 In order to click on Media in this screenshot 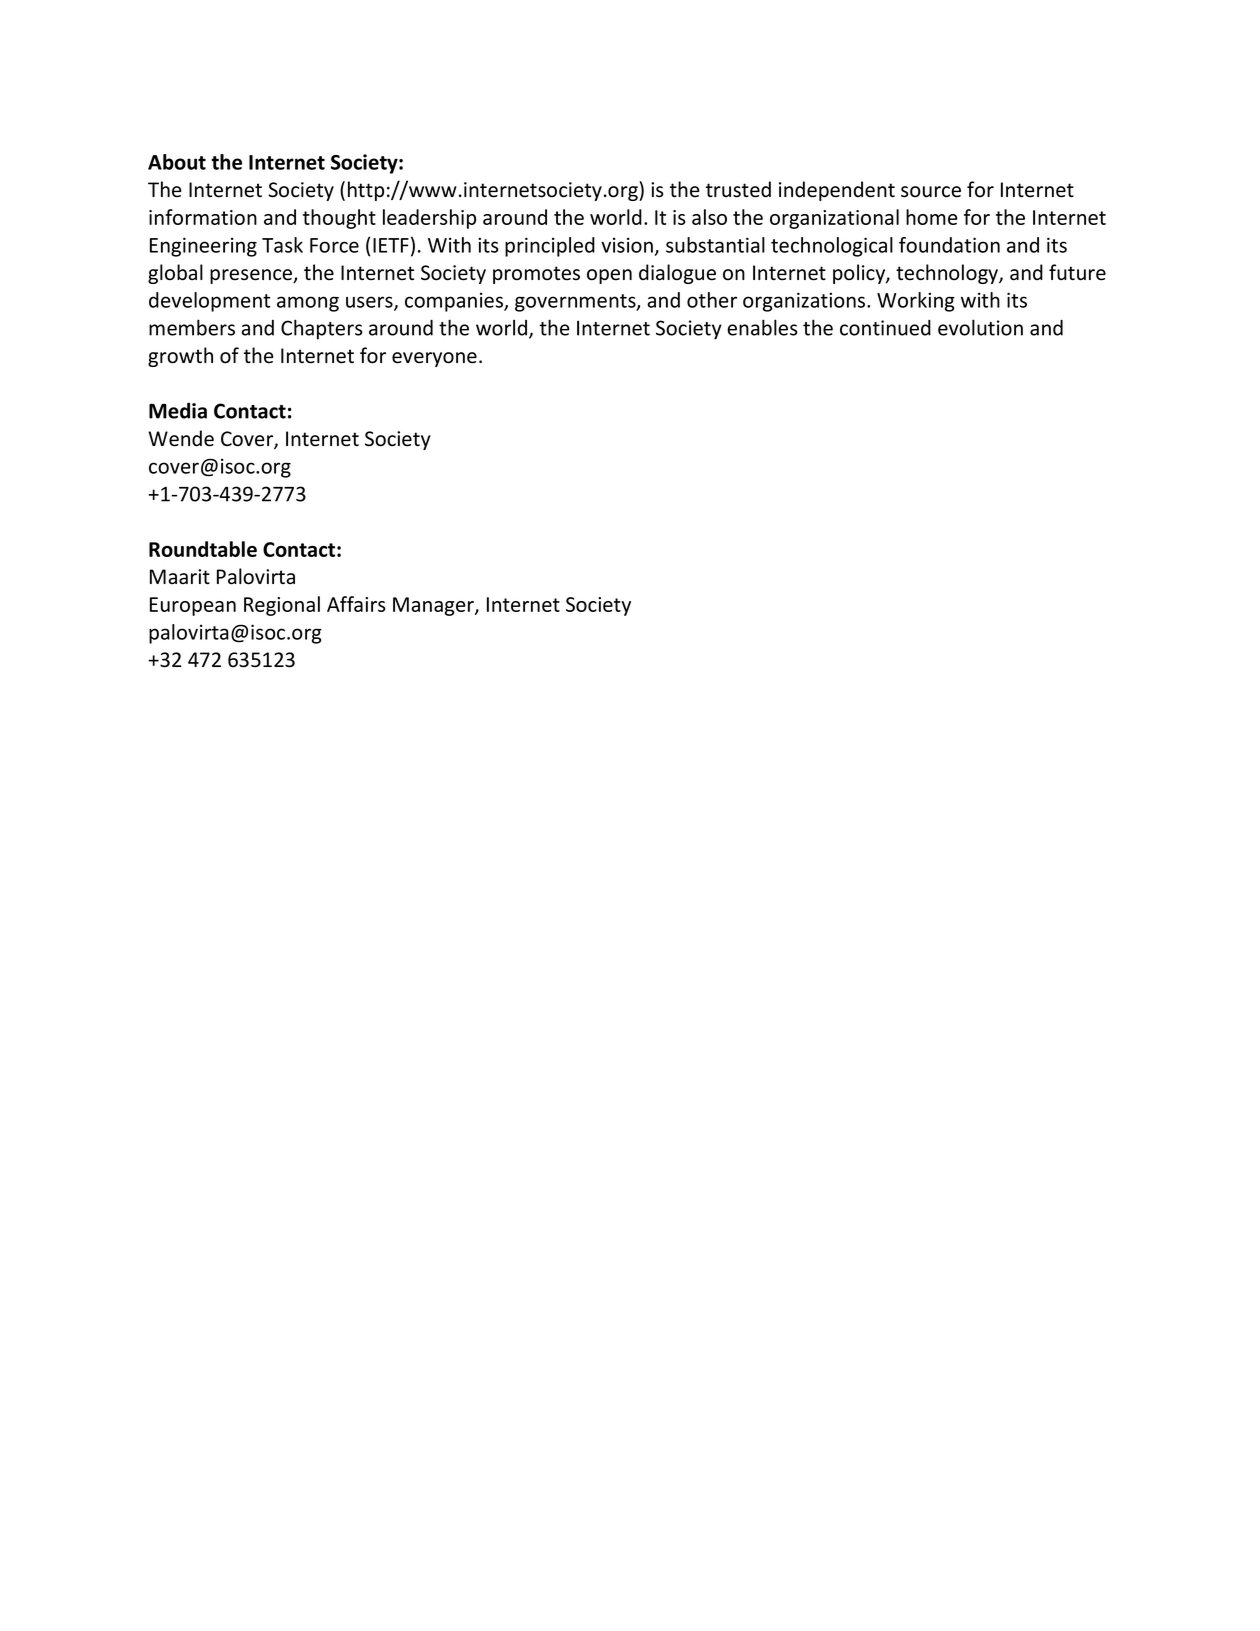, I will do `click(178, 410)`.
